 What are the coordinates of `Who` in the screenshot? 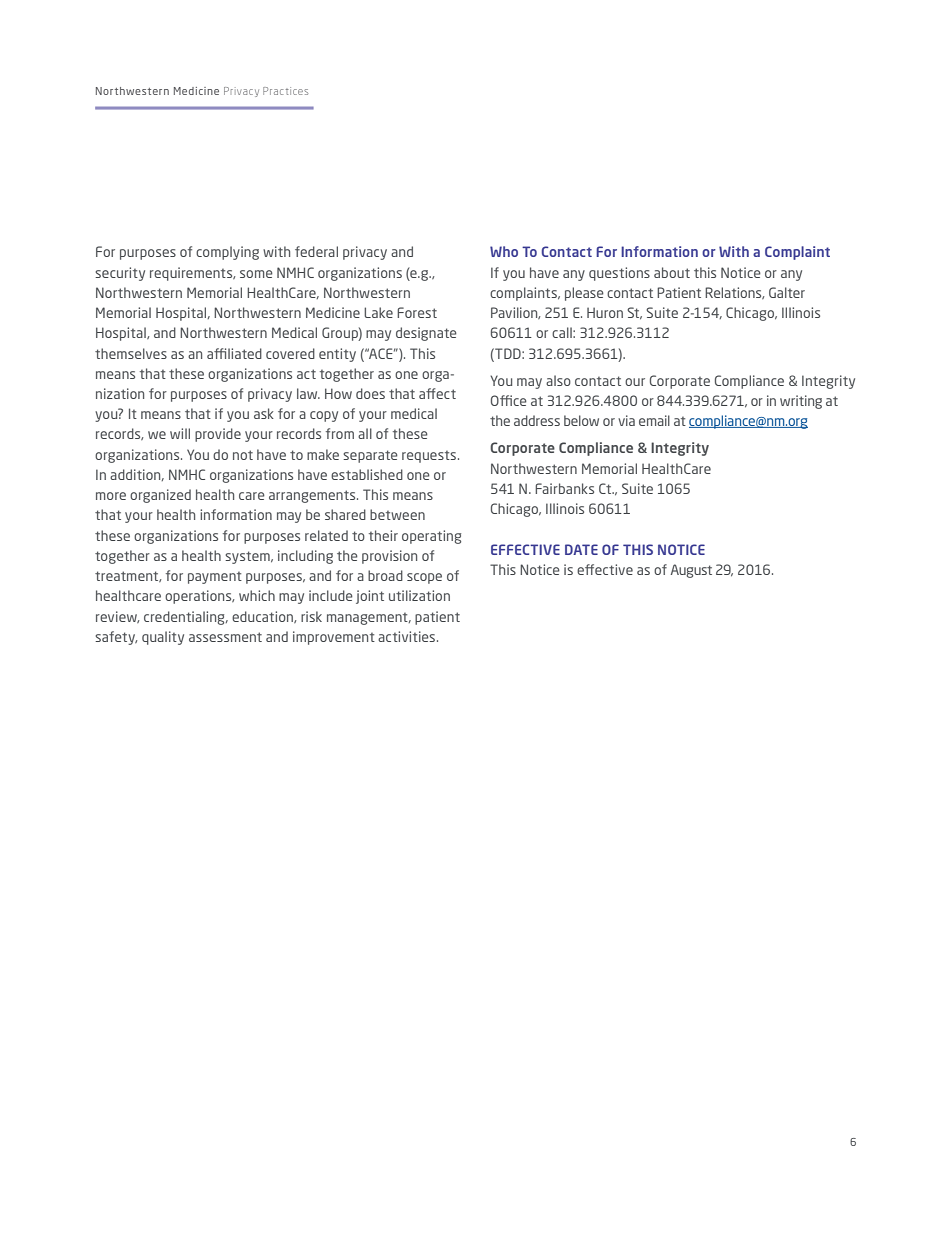 It's located at (504, 251).
